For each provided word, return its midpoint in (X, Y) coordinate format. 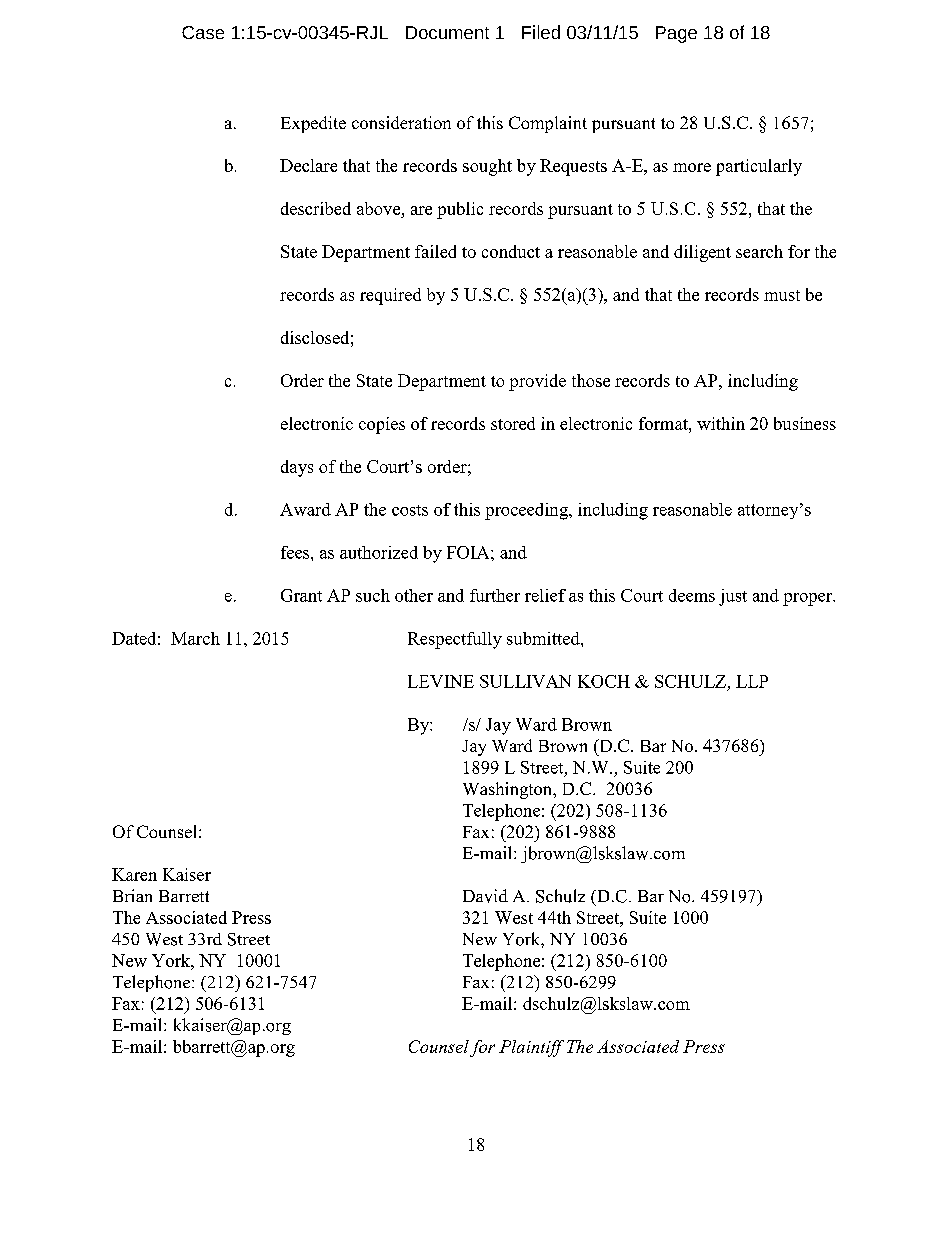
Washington (509, 790)
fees (296, 552)
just (733, 597)
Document (447, 32)
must (782, 295)
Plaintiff (531, 1048)
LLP (752, 681)
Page (676, 34)
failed (435, 251)
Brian (132, 895)
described (316, 208)
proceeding (527, 511)
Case (203, 32)
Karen (134, 874)
